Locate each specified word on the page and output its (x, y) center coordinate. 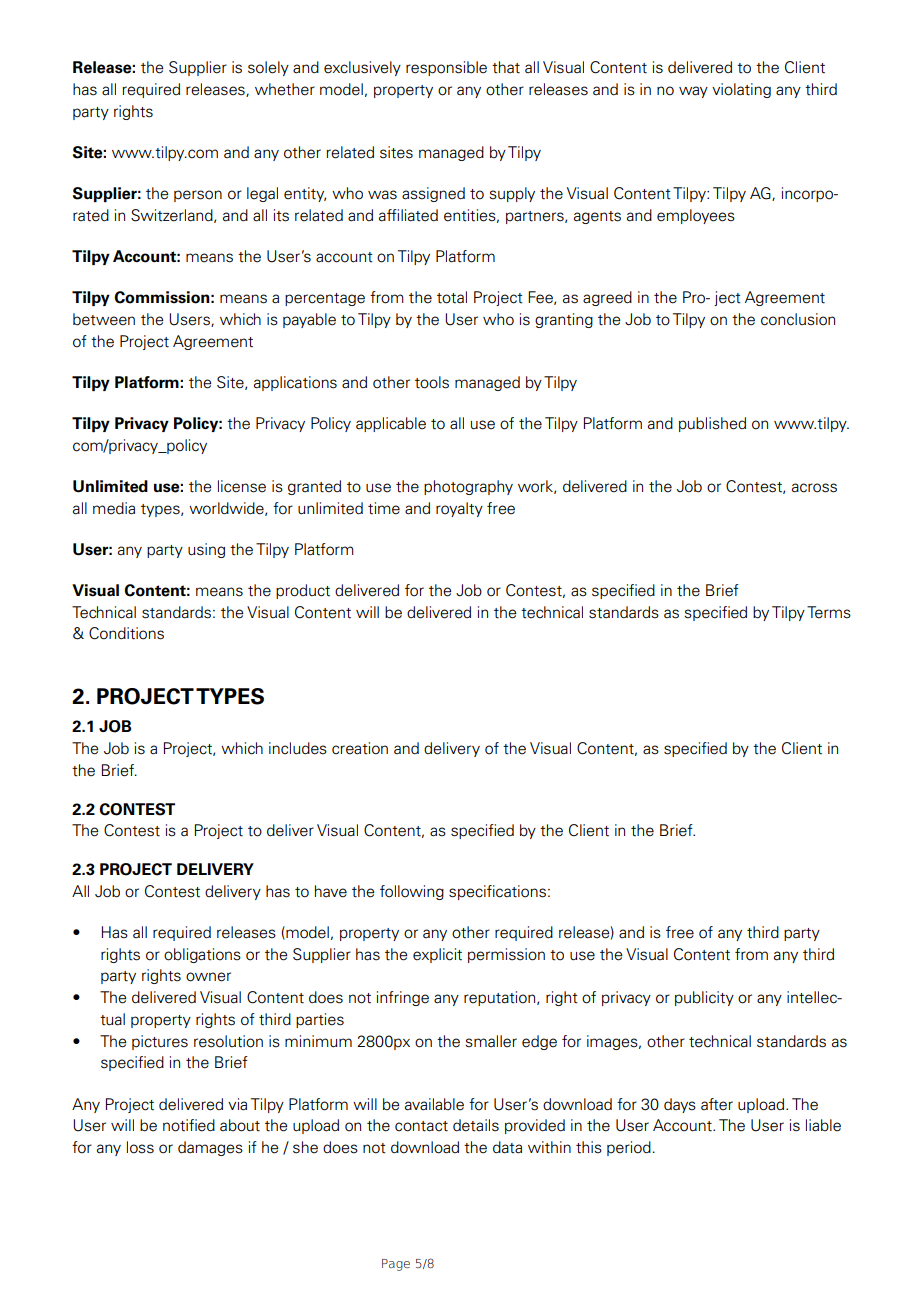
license (242, 486)
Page (396, 1265)
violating (741, 90)
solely (268, 68)
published (712, 424)
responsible (446, 68)
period (629, 1148)
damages (210, 1148)
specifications (497, 892)
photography (468, 487)
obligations (202, 955)
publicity (704, 998)
